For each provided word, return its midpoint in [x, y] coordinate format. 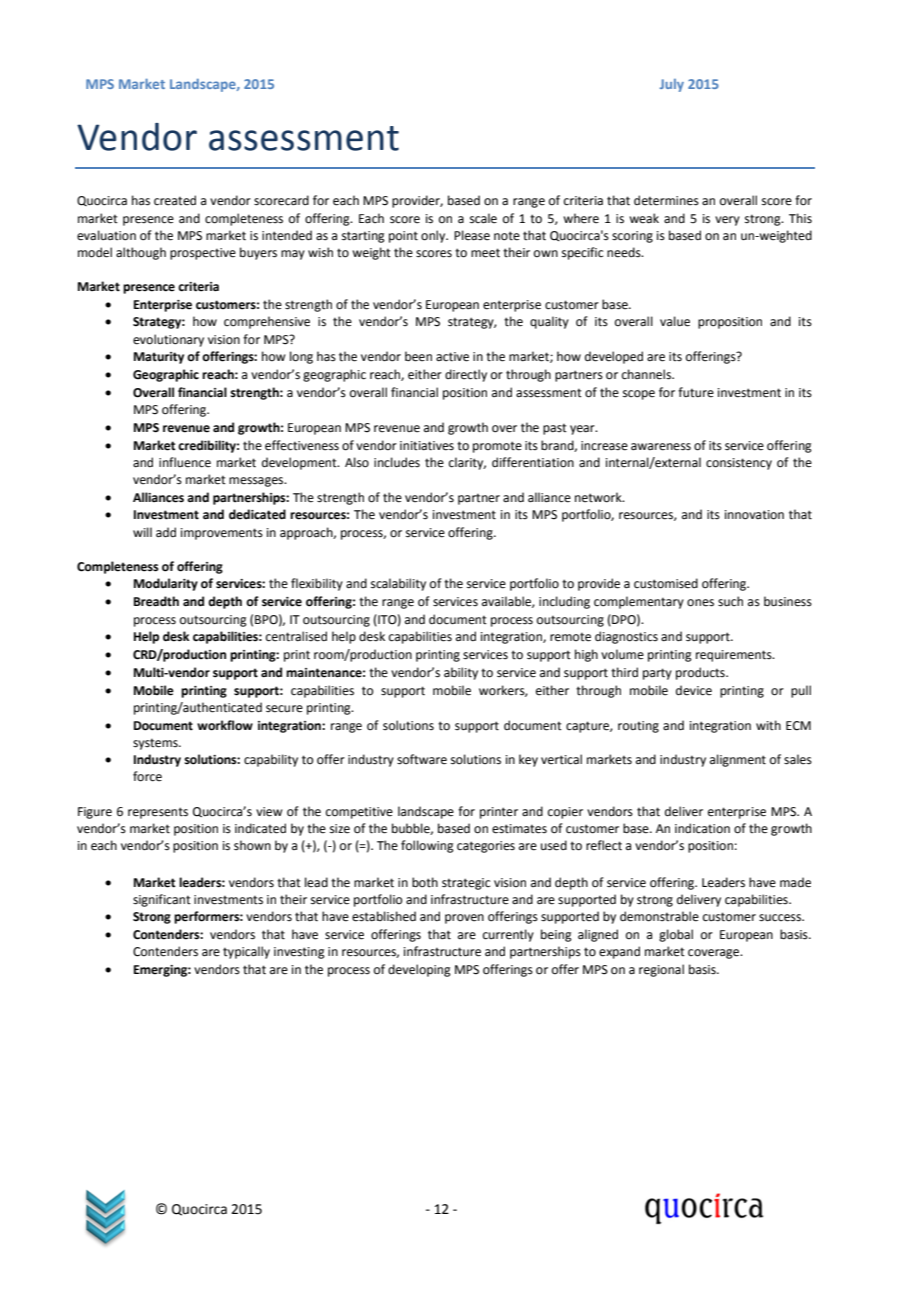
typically [246, 952]
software [422, 759]
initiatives [427, 446]
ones [700, 603]
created [175, 200]
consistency [739, 464]
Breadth [156, 601]
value [675, 321]
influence [185, 462]
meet [485, 253]
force [147, 776]
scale [483, 218]
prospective [203, 254]
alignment [738, 760]
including [564, 602]
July [672, 85]
